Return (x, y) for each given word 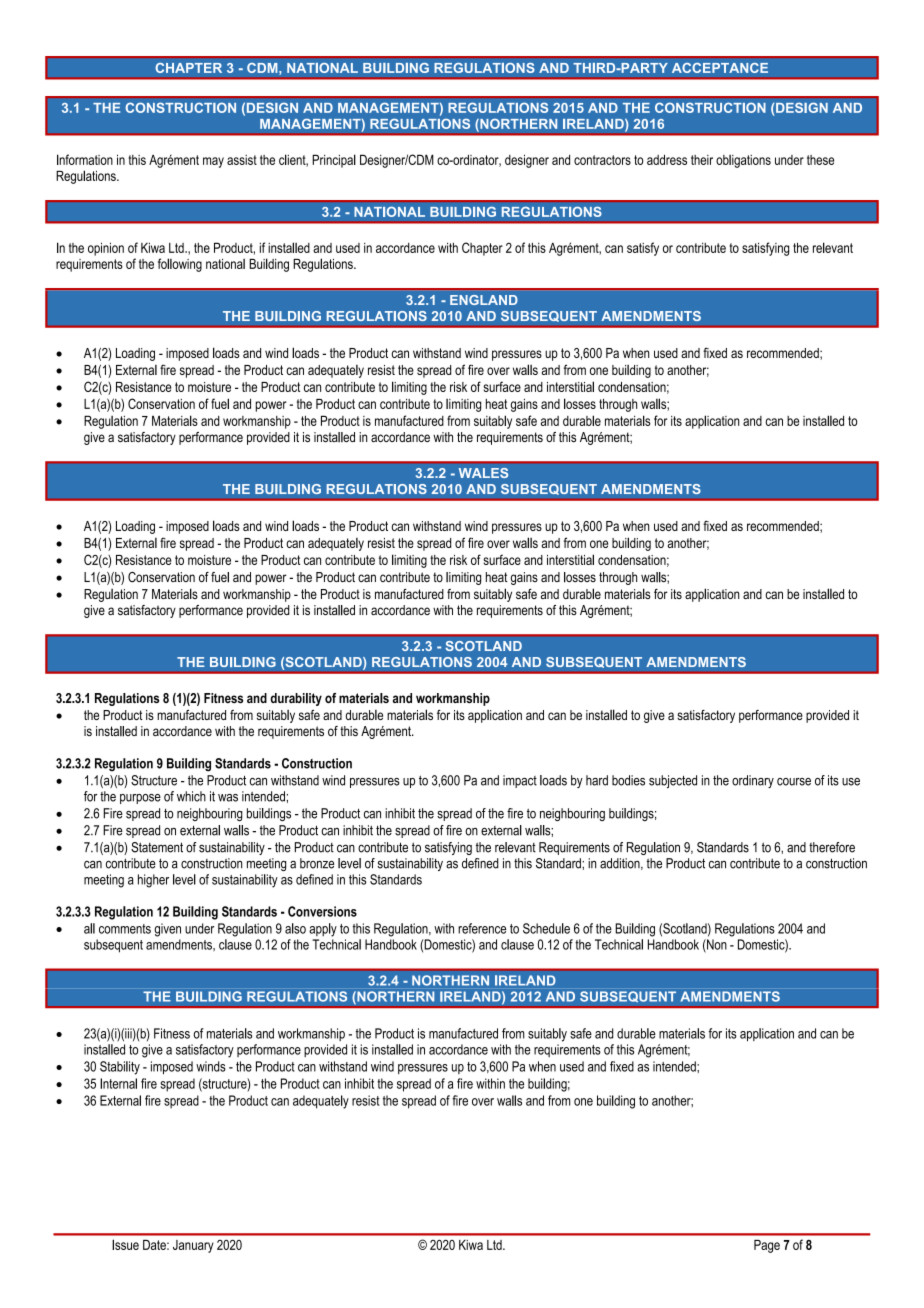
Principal (334, 161)
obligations (743, 161)
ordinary (753, 781)
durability (296, 699)
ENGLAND (484, 300)
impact (520, 781)
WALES (483, 473)
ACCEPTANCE (720, 68)
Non (716, 945)
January (193, 1246)
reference (482, 928)
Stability (120, 1068)
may (213, 162)
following (180, 265)
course (794, 782)
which (191, 796)
